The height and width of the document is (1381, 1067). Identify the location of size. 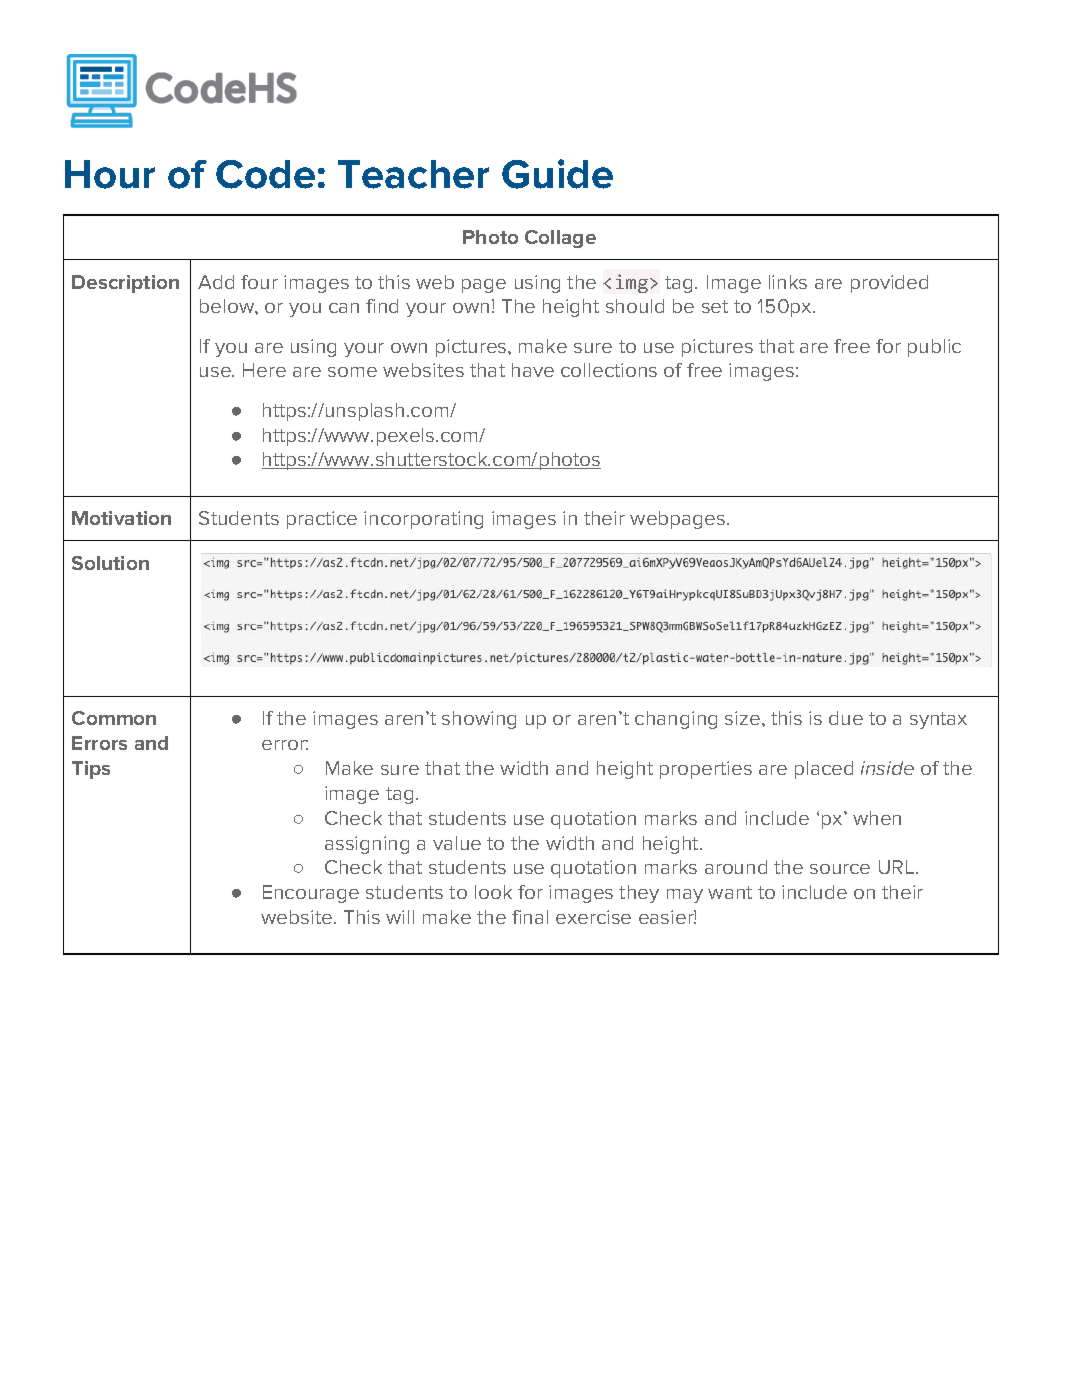
(744, 718).
